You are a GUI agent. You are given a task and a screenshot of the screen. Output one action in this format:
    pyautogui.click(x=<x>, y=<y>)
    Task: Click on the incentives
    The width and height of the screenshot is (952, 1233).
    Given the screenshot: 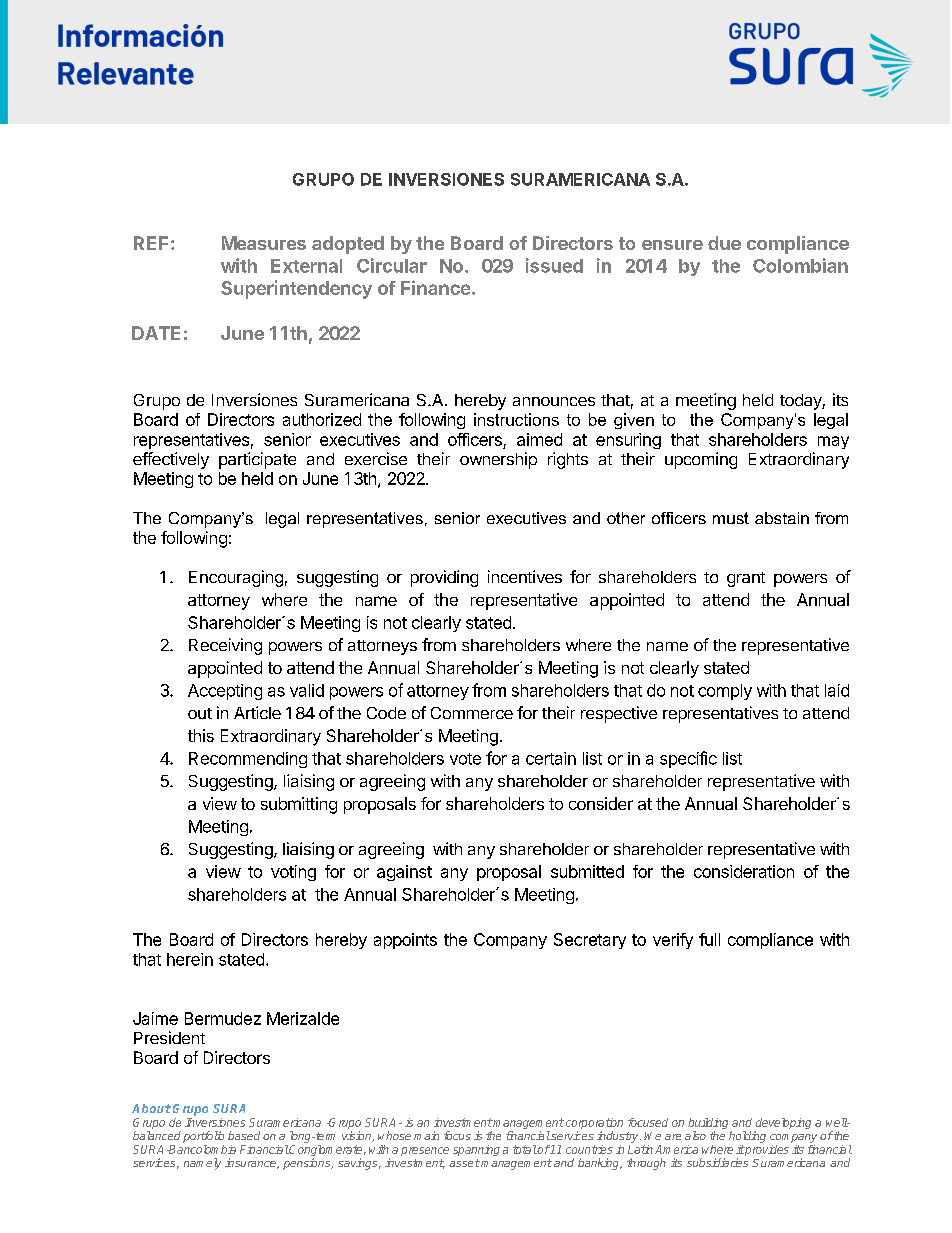 What is the action you would take?
    pyautogui.click(x=525, y=576)
